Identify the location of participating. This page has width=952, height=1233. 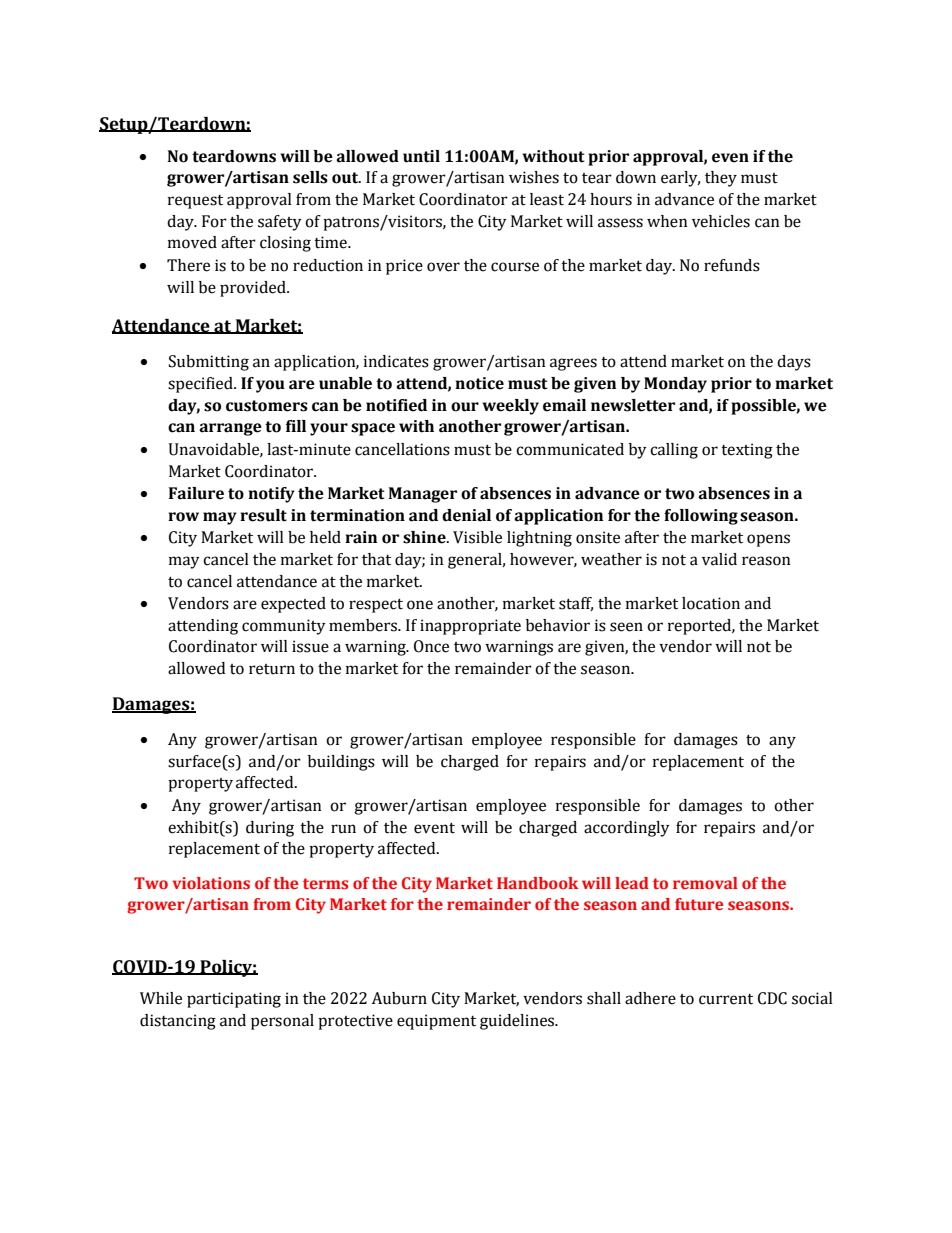
(234, 1000).
